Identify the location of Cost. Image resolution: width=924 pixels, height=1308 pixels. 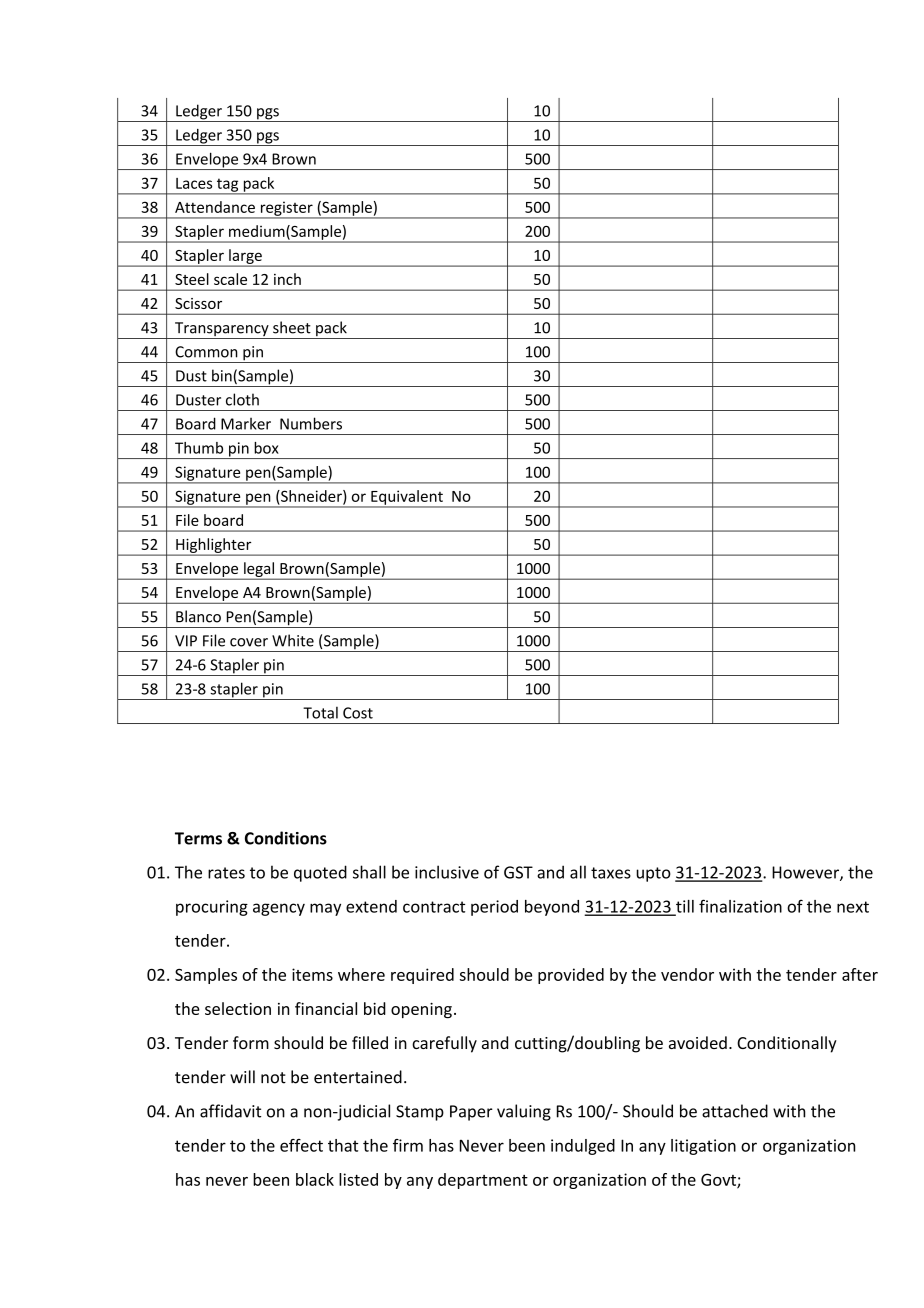
(358, 713).
